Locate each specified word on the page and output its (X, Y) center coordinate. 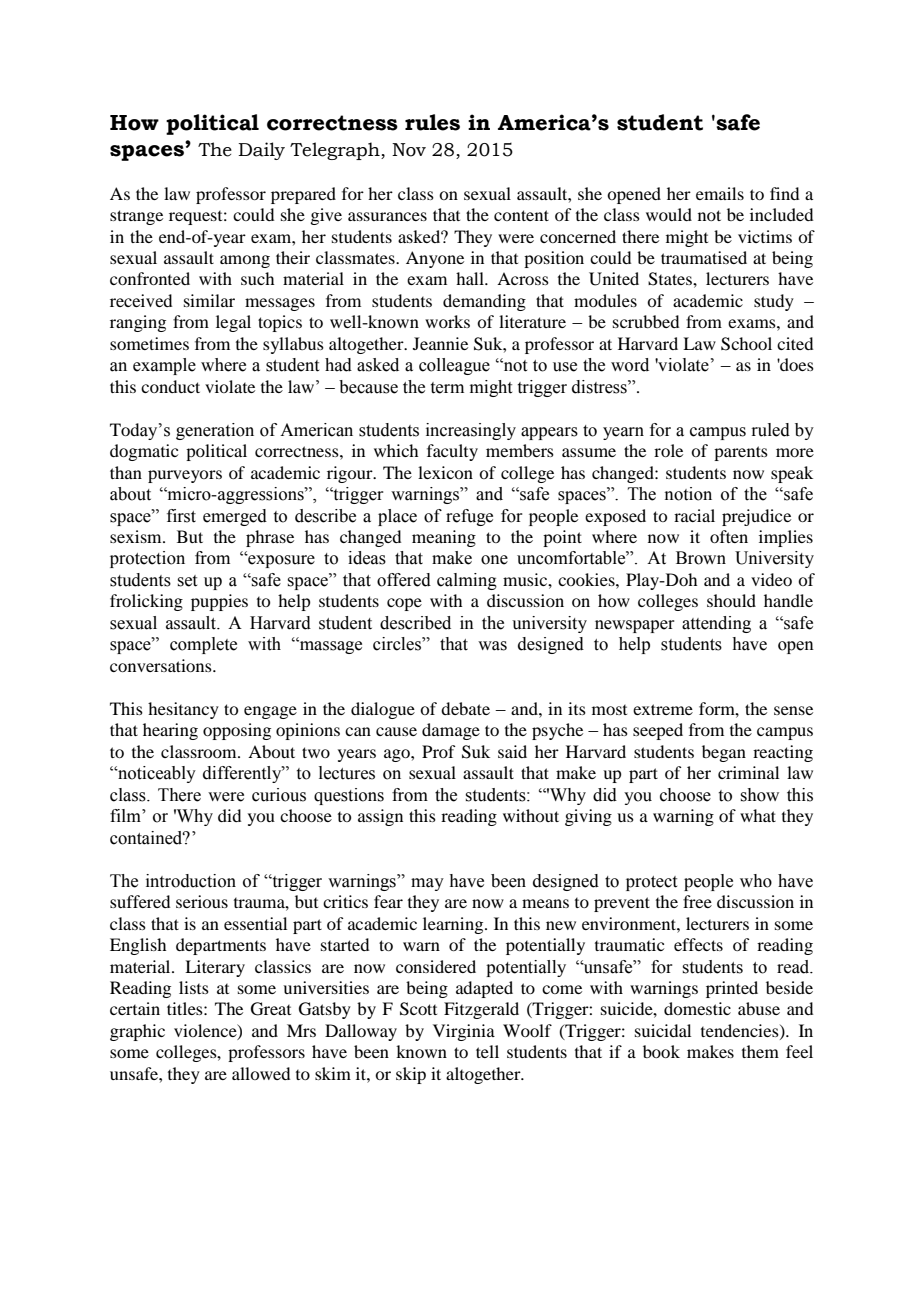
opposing (237, 731)
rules (432, 122)
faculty (452, 452)
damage (451, 731)
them (760, 1051)
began (724, 753)
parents (741, 453)
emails (720, 193)
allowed (261, 1073)
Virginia (464, 1032)
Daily (261, 151)
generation (215, 431)
